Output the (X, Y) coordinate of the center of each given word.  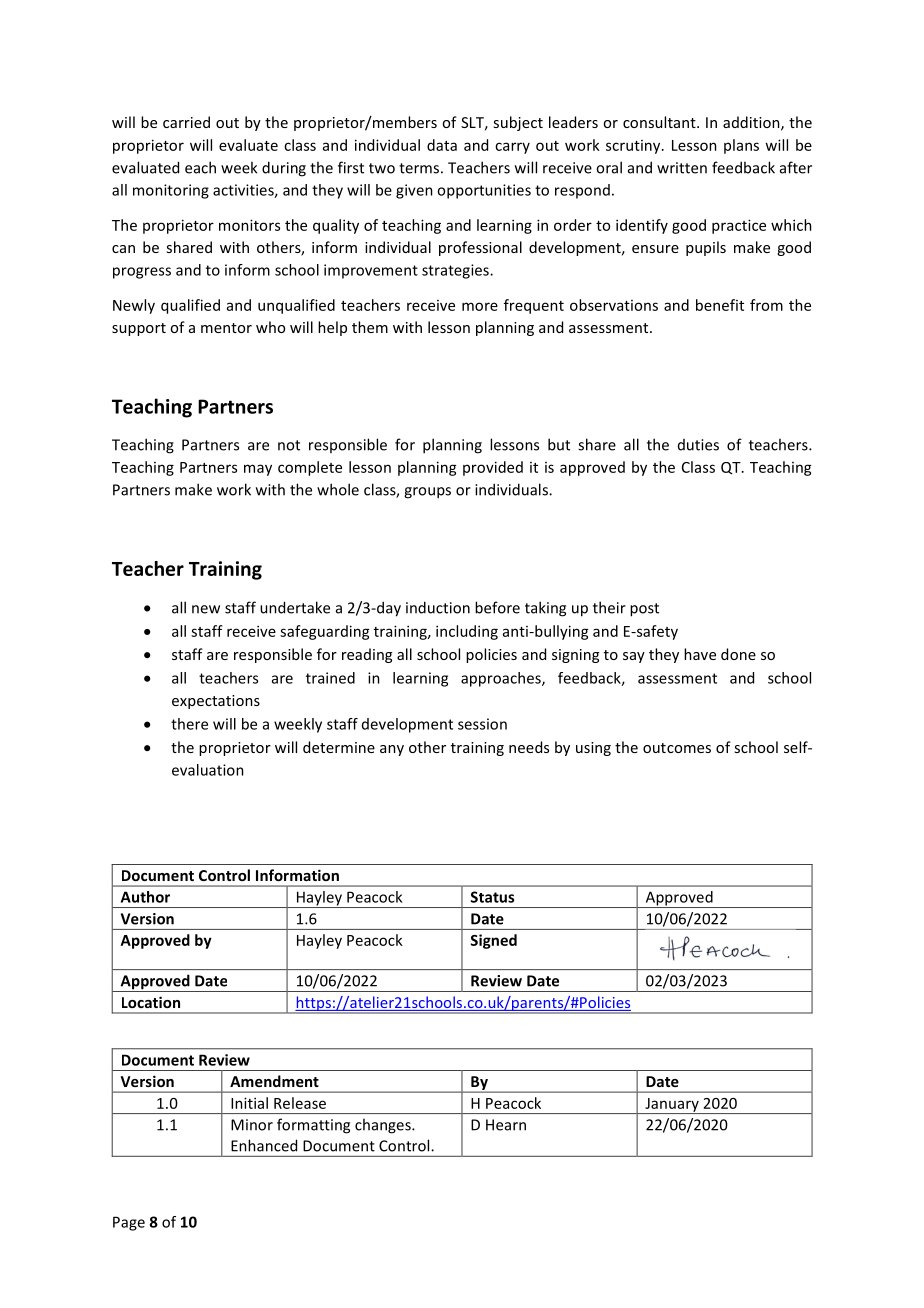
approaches (502, 679)
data (442, 145)
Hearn (506, 1125)
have (700, 654)
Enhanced (264, 1145)
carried (186, 122)
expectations (216, 702)
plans (741, 146)
